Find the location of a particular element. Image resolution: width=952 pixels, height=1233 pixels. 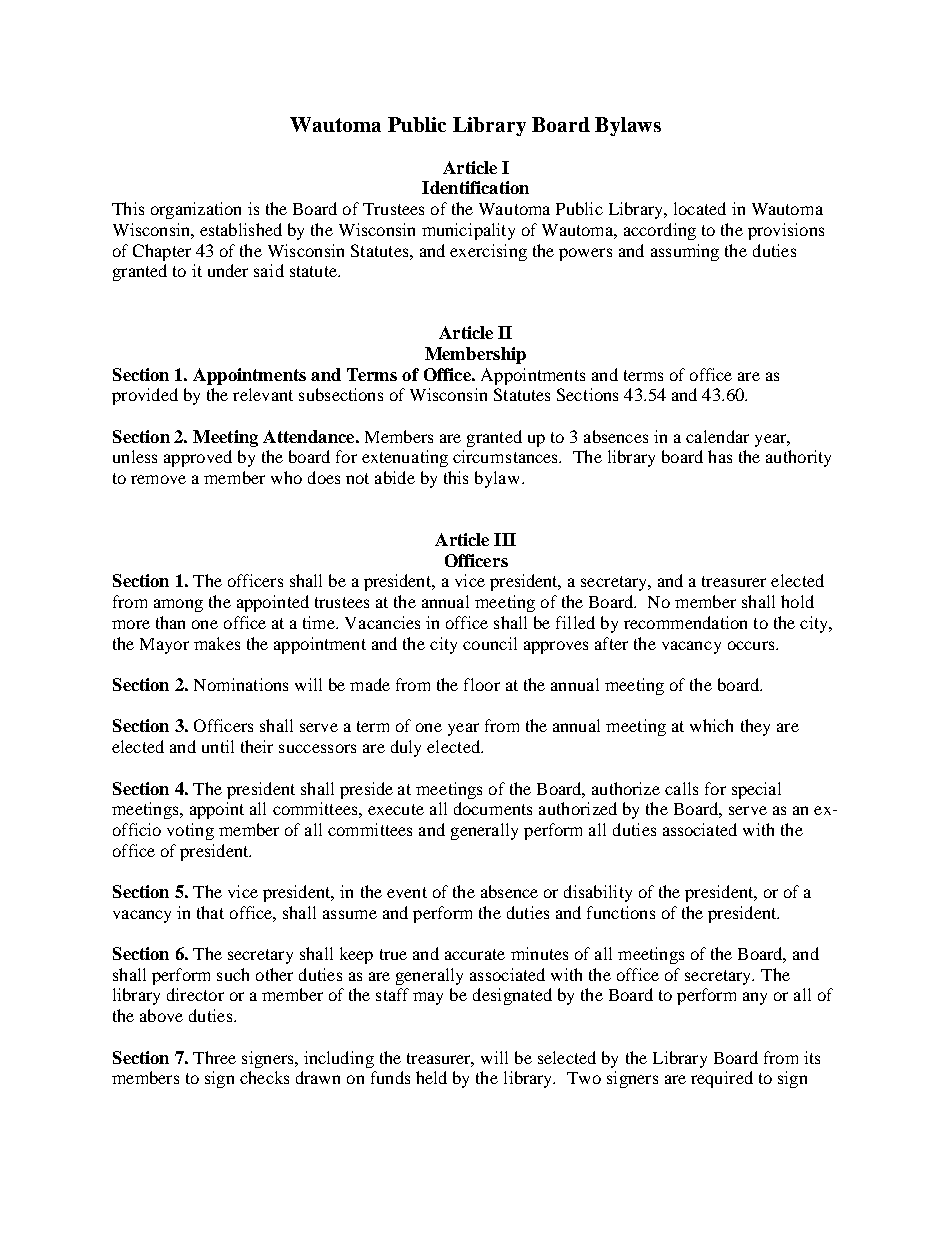

municipality is located at coordinates (468, 231).
